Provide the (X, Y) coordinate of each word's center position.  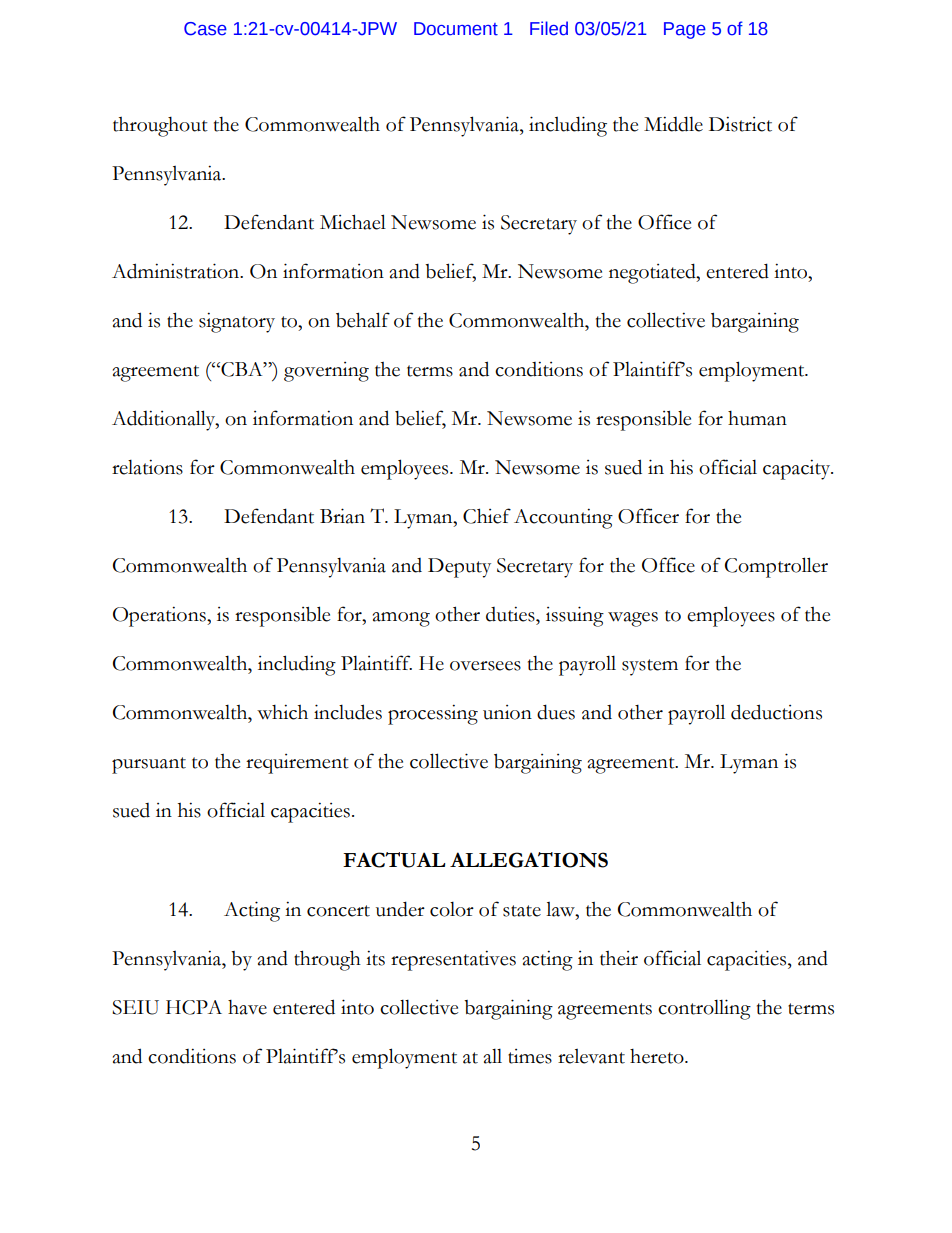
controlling (704, 1009)
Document (456, 29)
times (530, 1056)
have (247, 1007)
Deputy (459, 568)
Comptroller (776, 567)
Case (205, 29)
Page (685, 30)
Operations (160, 616)
